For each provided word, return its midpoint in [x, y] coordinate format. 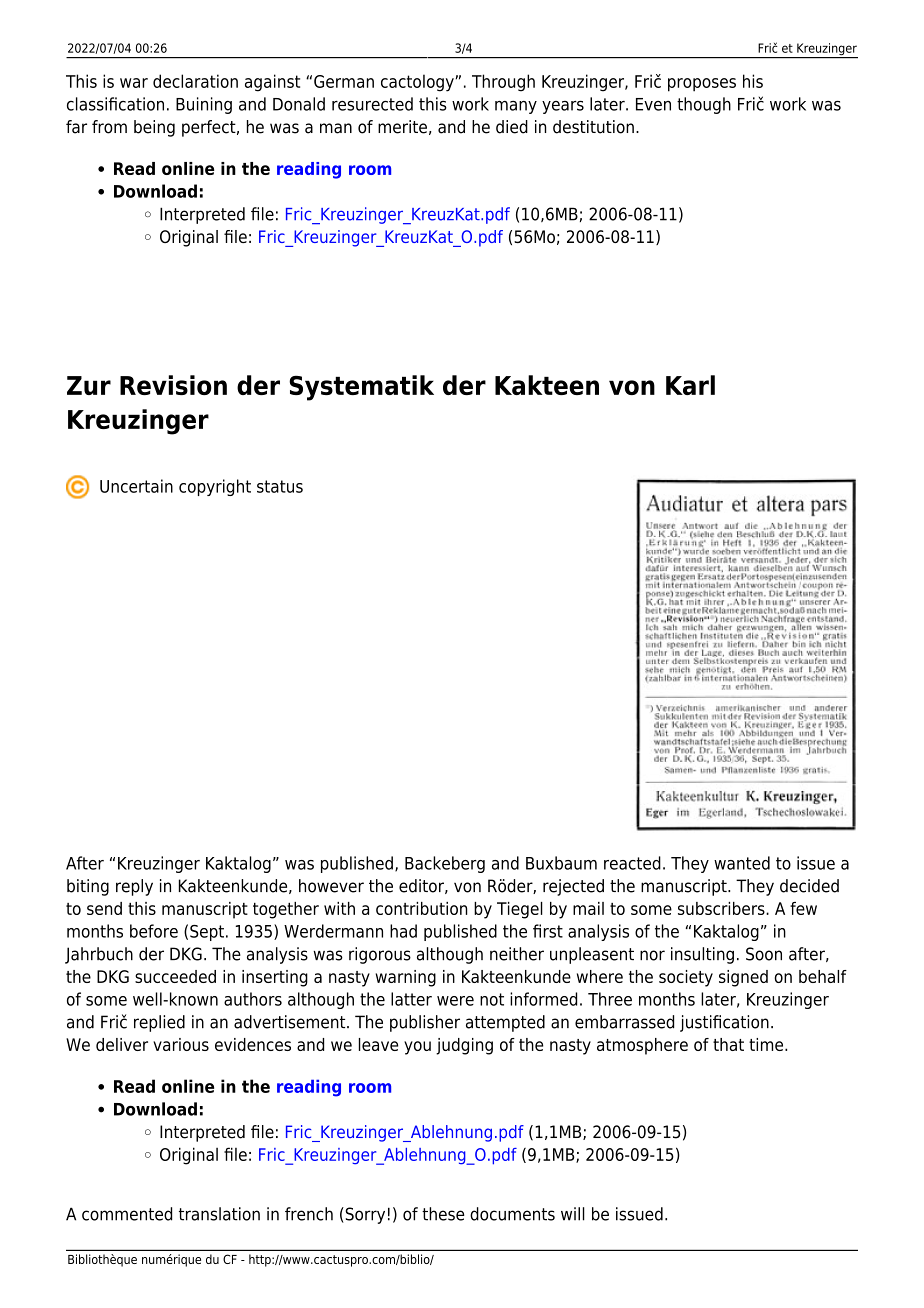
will [573, 1214]
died [512, 127]
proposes [702, 85]
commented [127, 1214]
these [443, 1214]
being [154, 128]
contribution [421, 908]
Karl [690, 385]
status [280, 486]
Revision [173, 385]
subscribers [722, 908]
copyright [215, 487]
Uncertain [136, 486]
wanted [742, 863]
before [154, 931]
